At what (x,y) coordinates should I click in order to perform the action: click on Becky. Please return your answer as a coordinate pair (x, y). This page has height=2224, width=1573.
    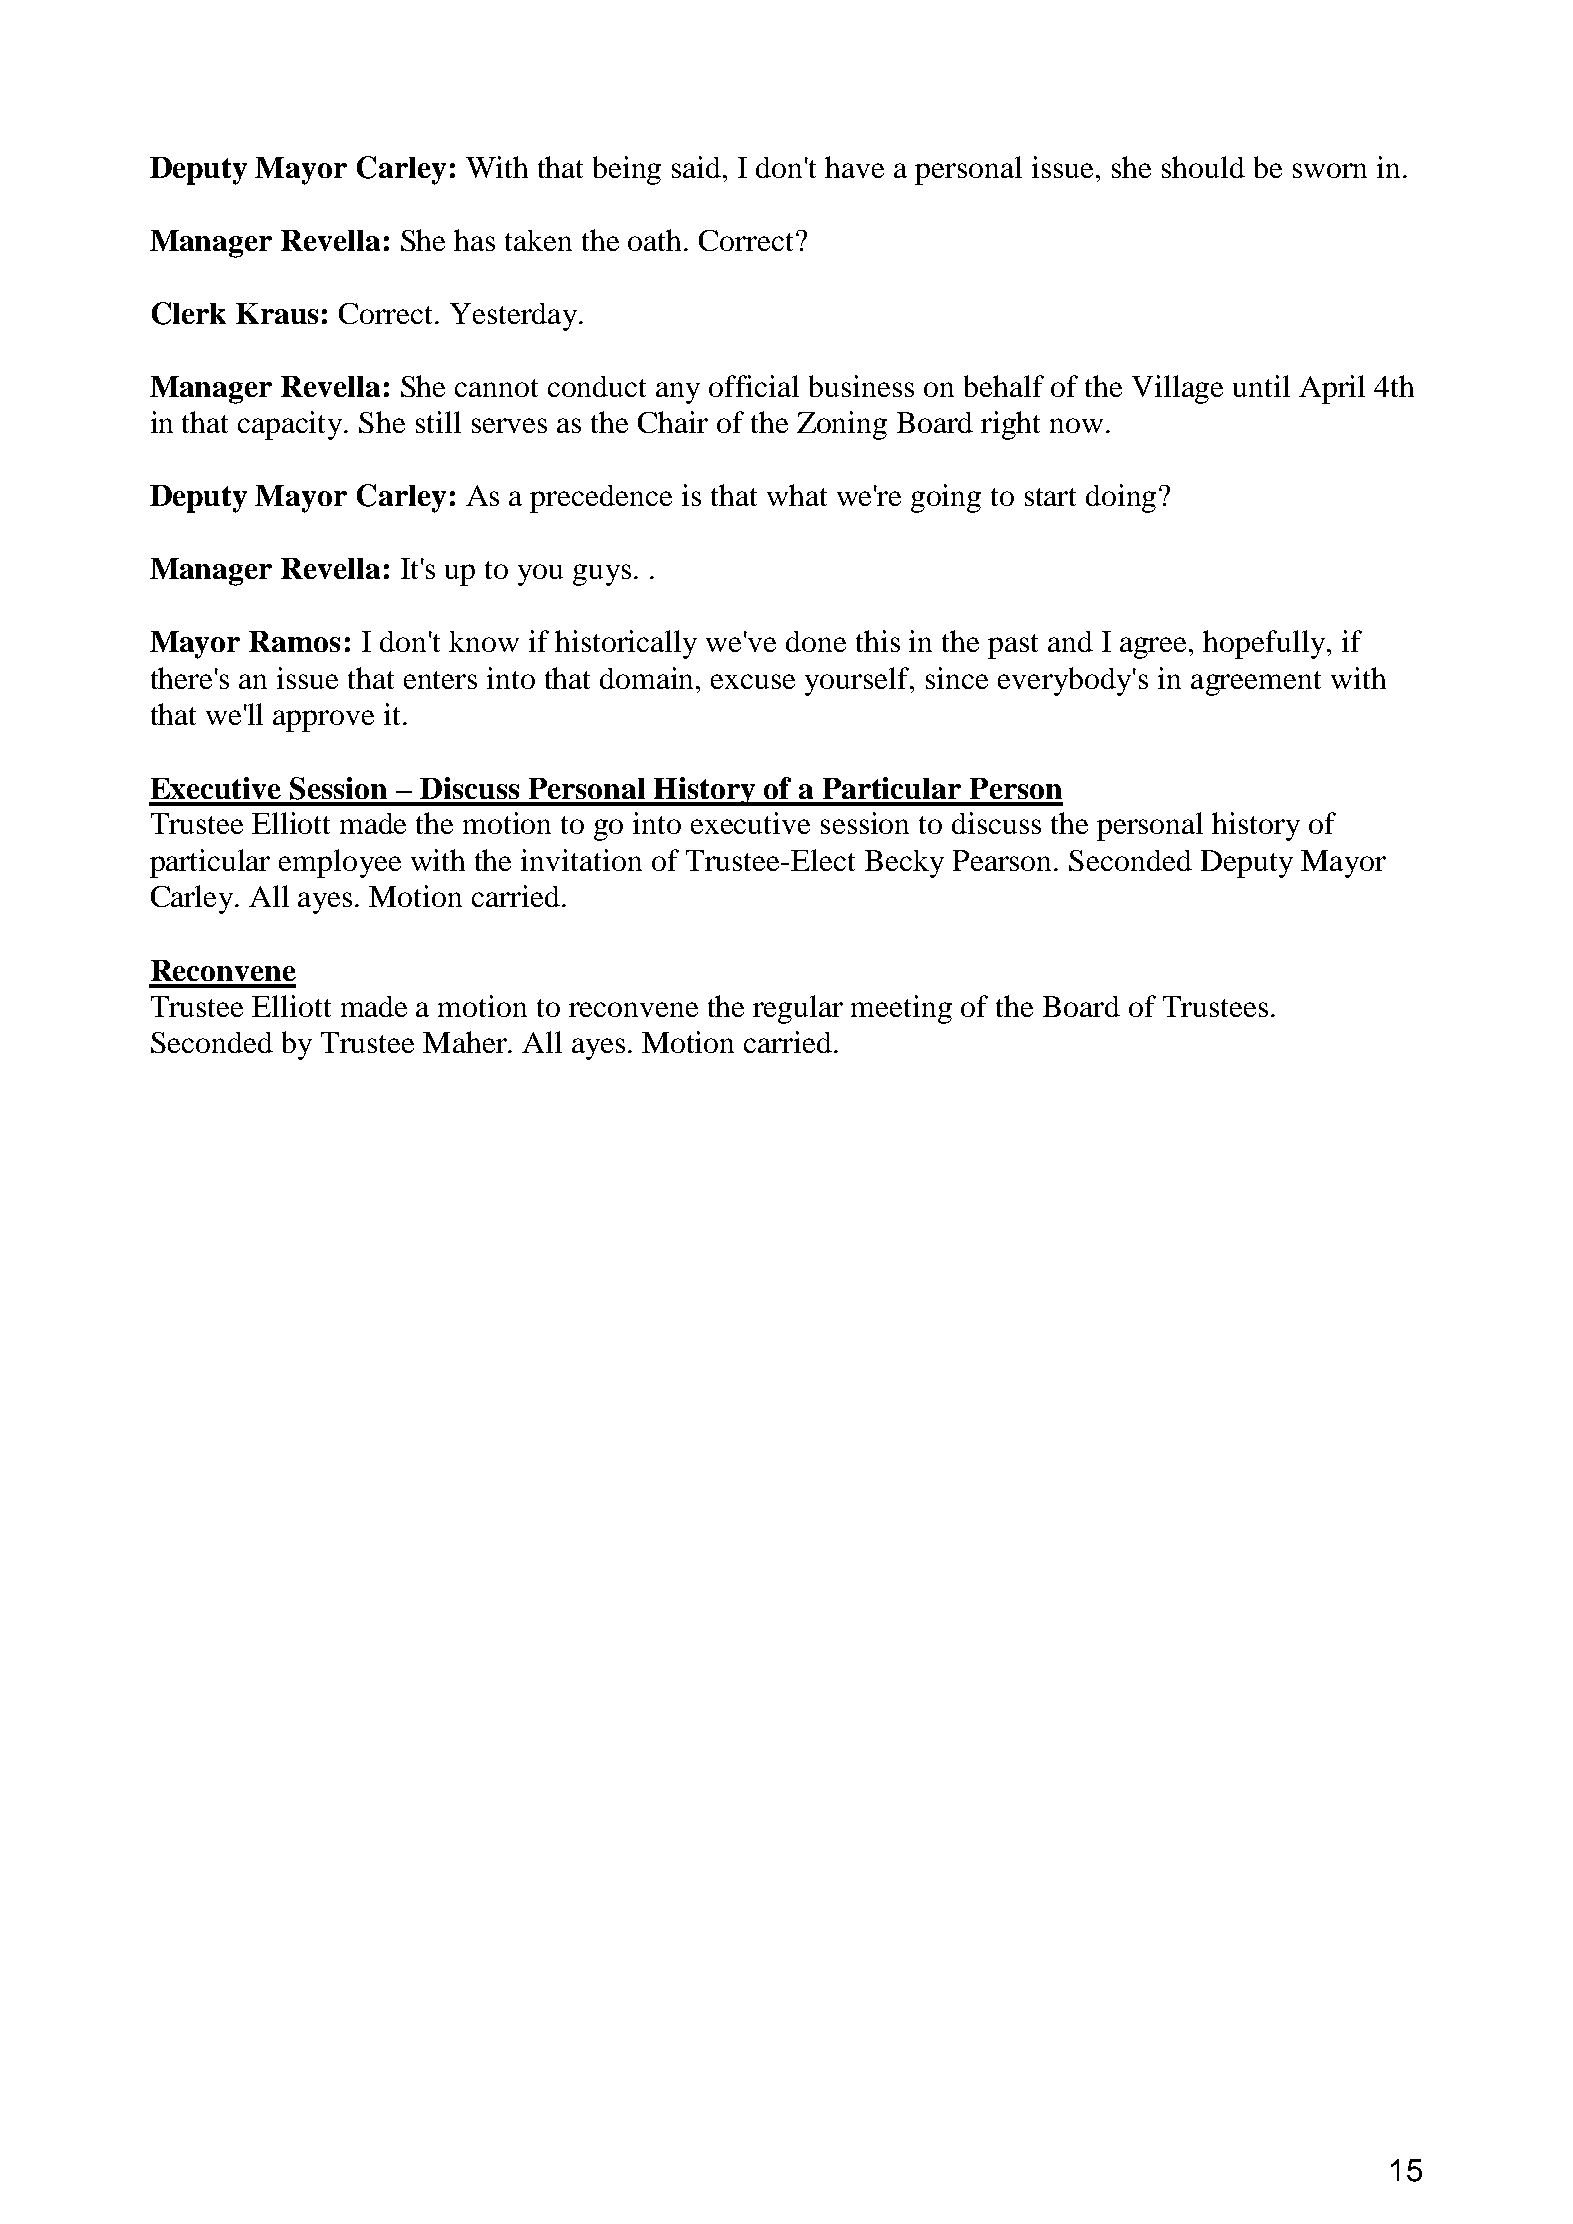
    Looking at the image, I should click on (904, 864).
